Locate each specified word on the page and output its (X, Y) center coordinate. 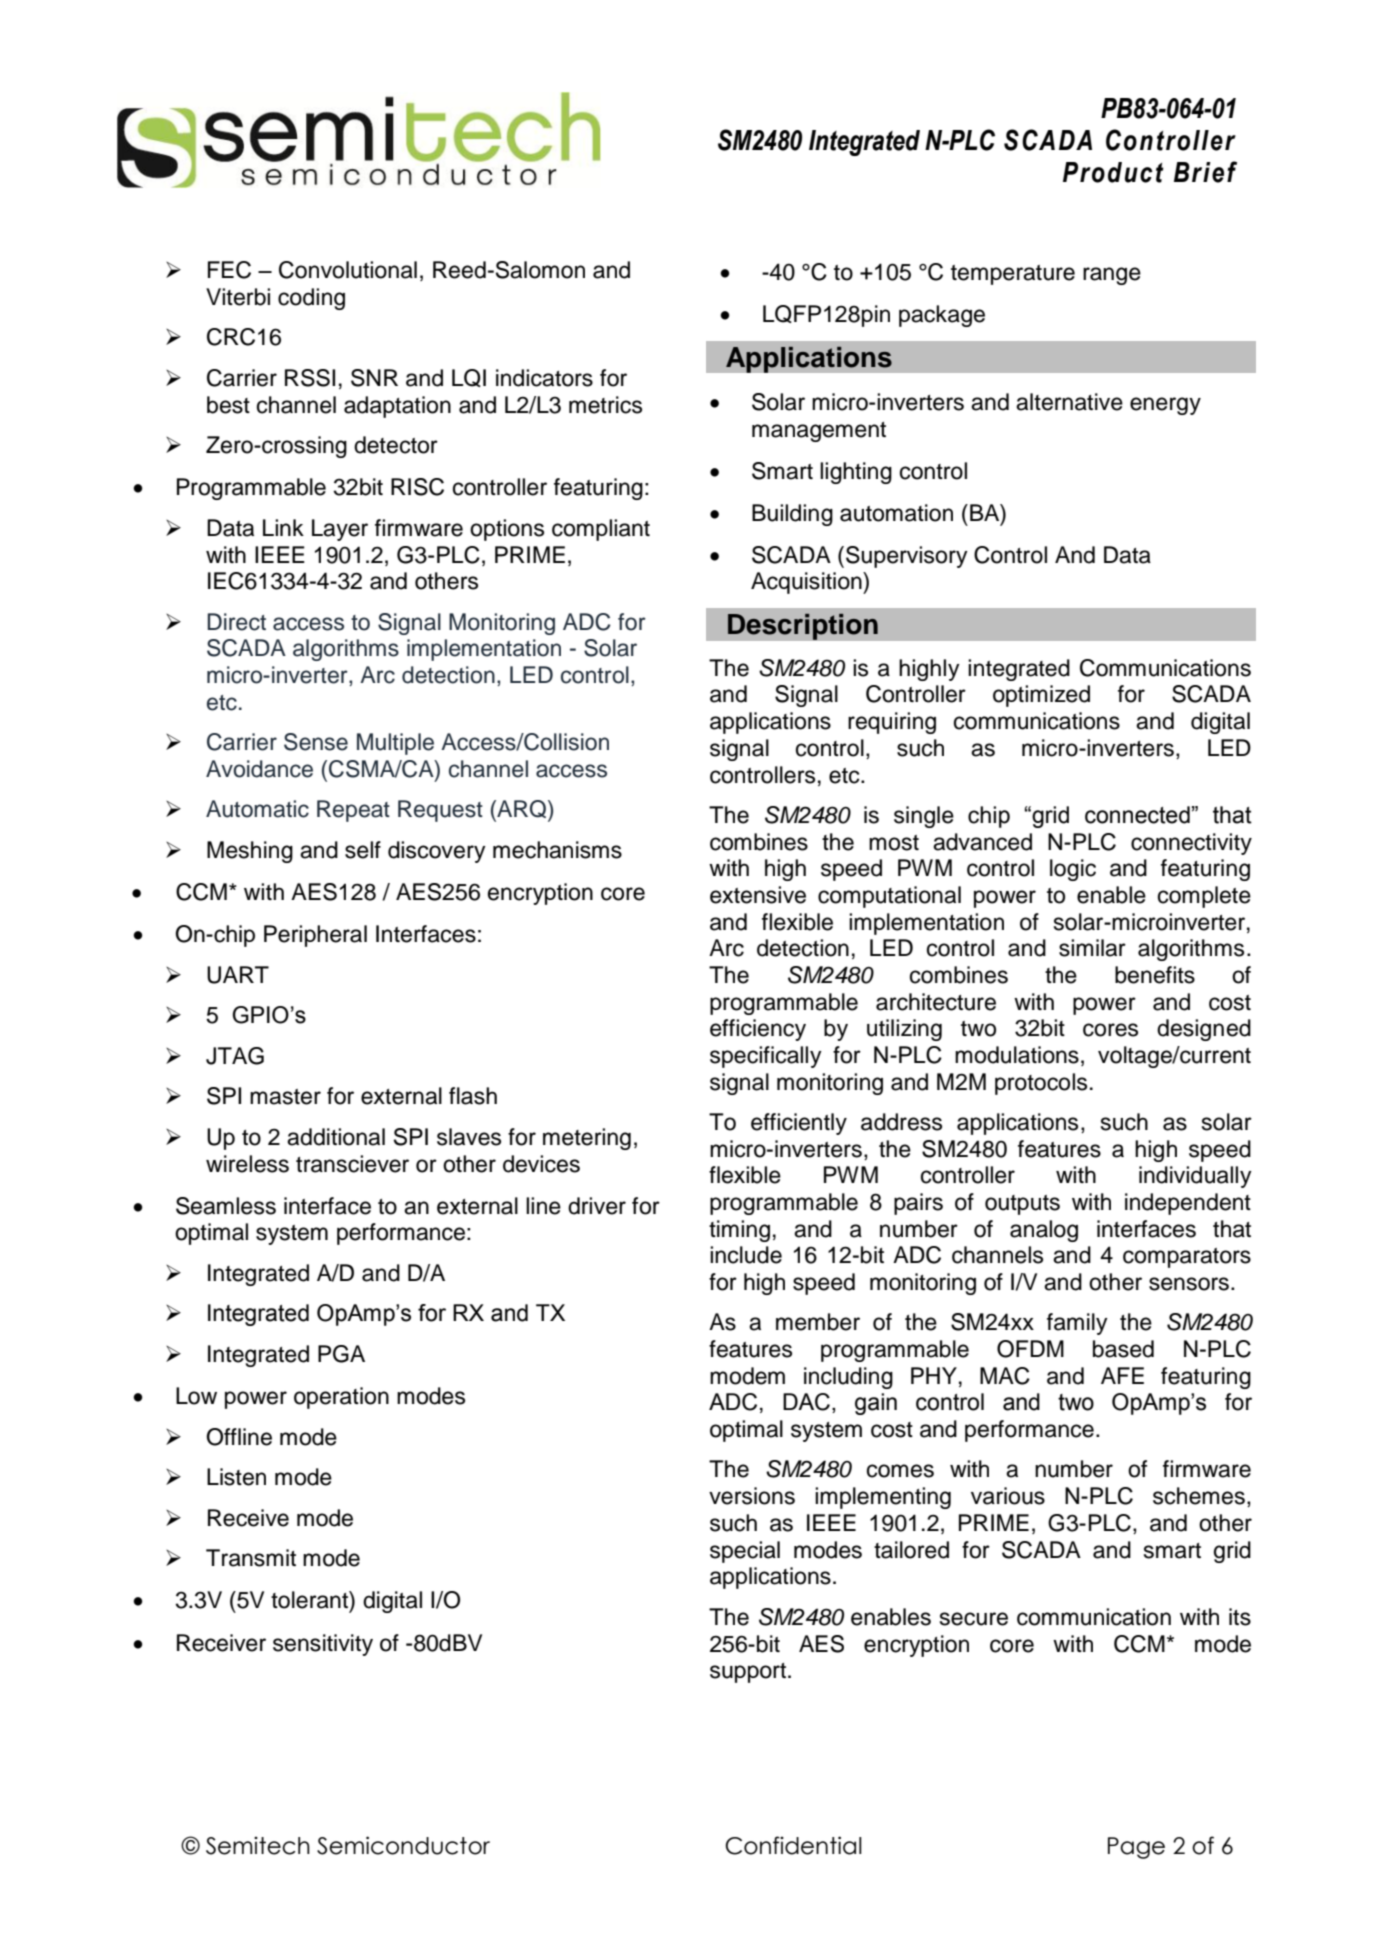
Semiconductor (403, 1845)
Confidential (793, 1845)
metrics (605, 405)
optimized (1041, 696)
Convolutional (348, 270)
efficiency (758, 1030)
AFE (1122, 1375)
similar (1092, 948)
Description (802, 626)
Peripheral (315, 936)
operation (341, 1398)
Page (1136, 1848)
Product (1113, 172)
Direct (236, 622)
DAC (806, 1402)
